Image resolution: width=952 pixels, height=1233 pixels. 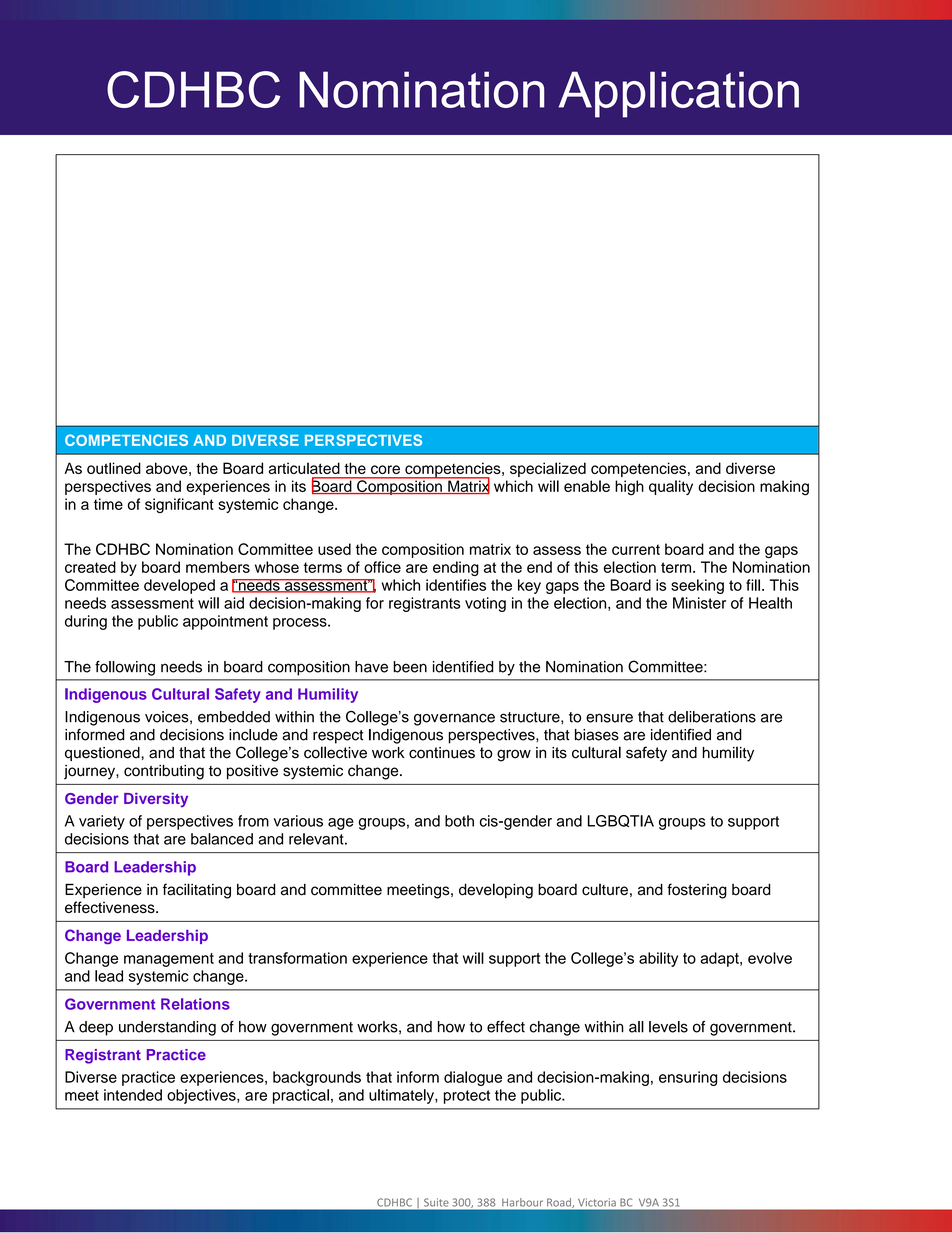 I want to click on intended, so click(x=133, y=1095).
